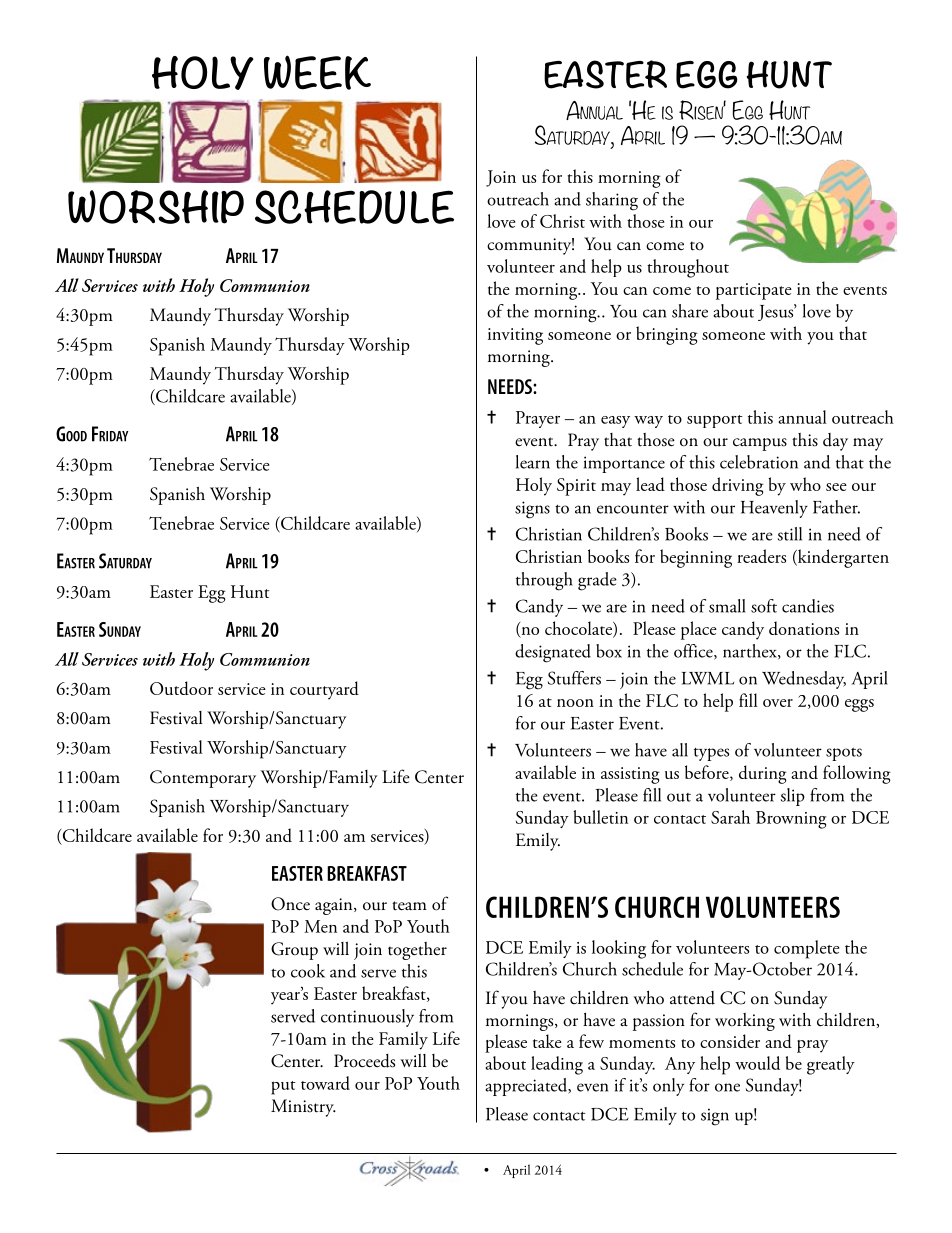 Image resolution: width=952 pixels, height=1233 pixels. What do you see at coordinates (757, 1063) in the screenshot?
I see `would` at bounding box center [757, 1063].
